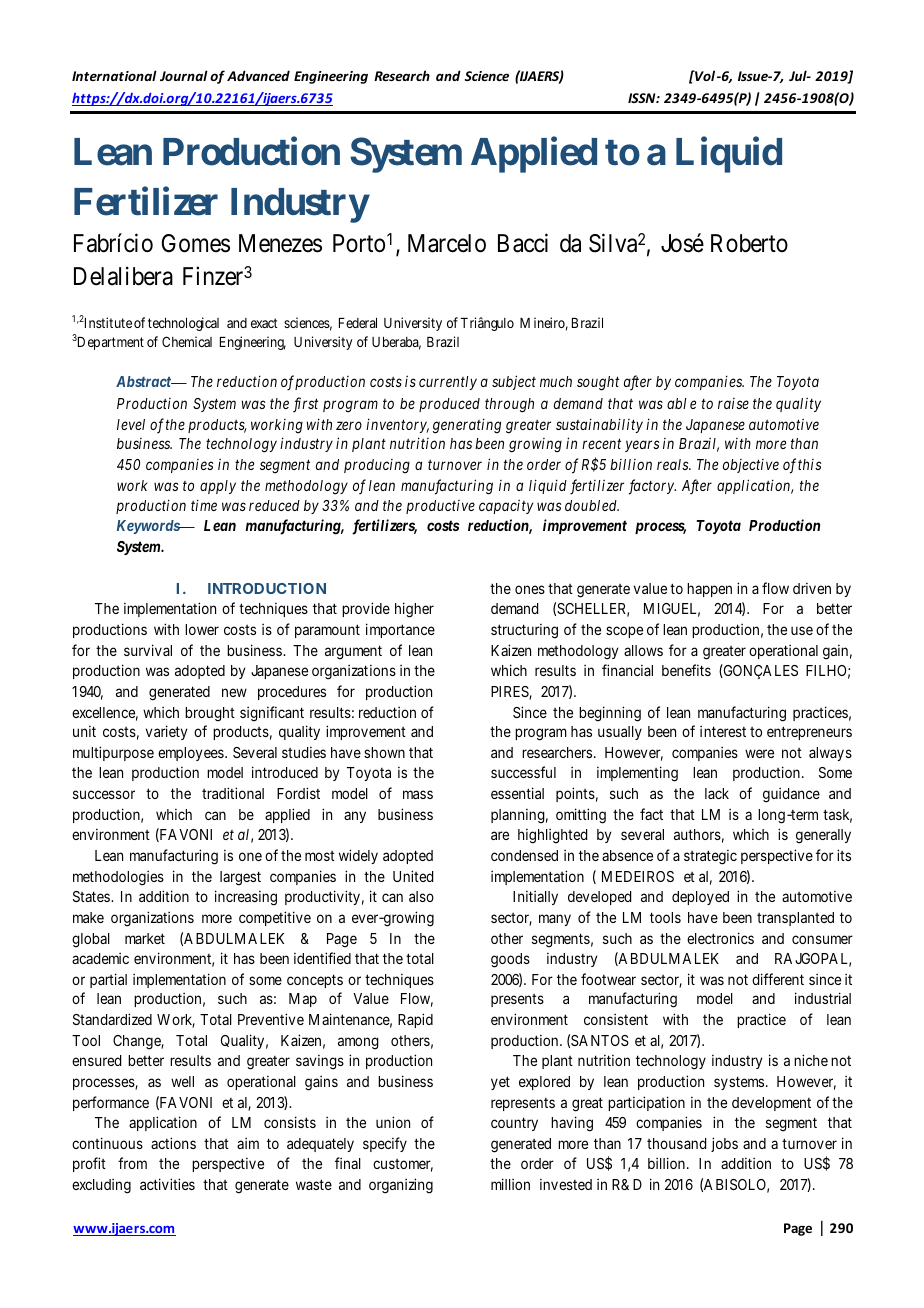 The width and height of the document is (924, 1308). What do you see at coordinates (749, 243) in the document?
I see `Roberto` at bounding box center [749, 243].
